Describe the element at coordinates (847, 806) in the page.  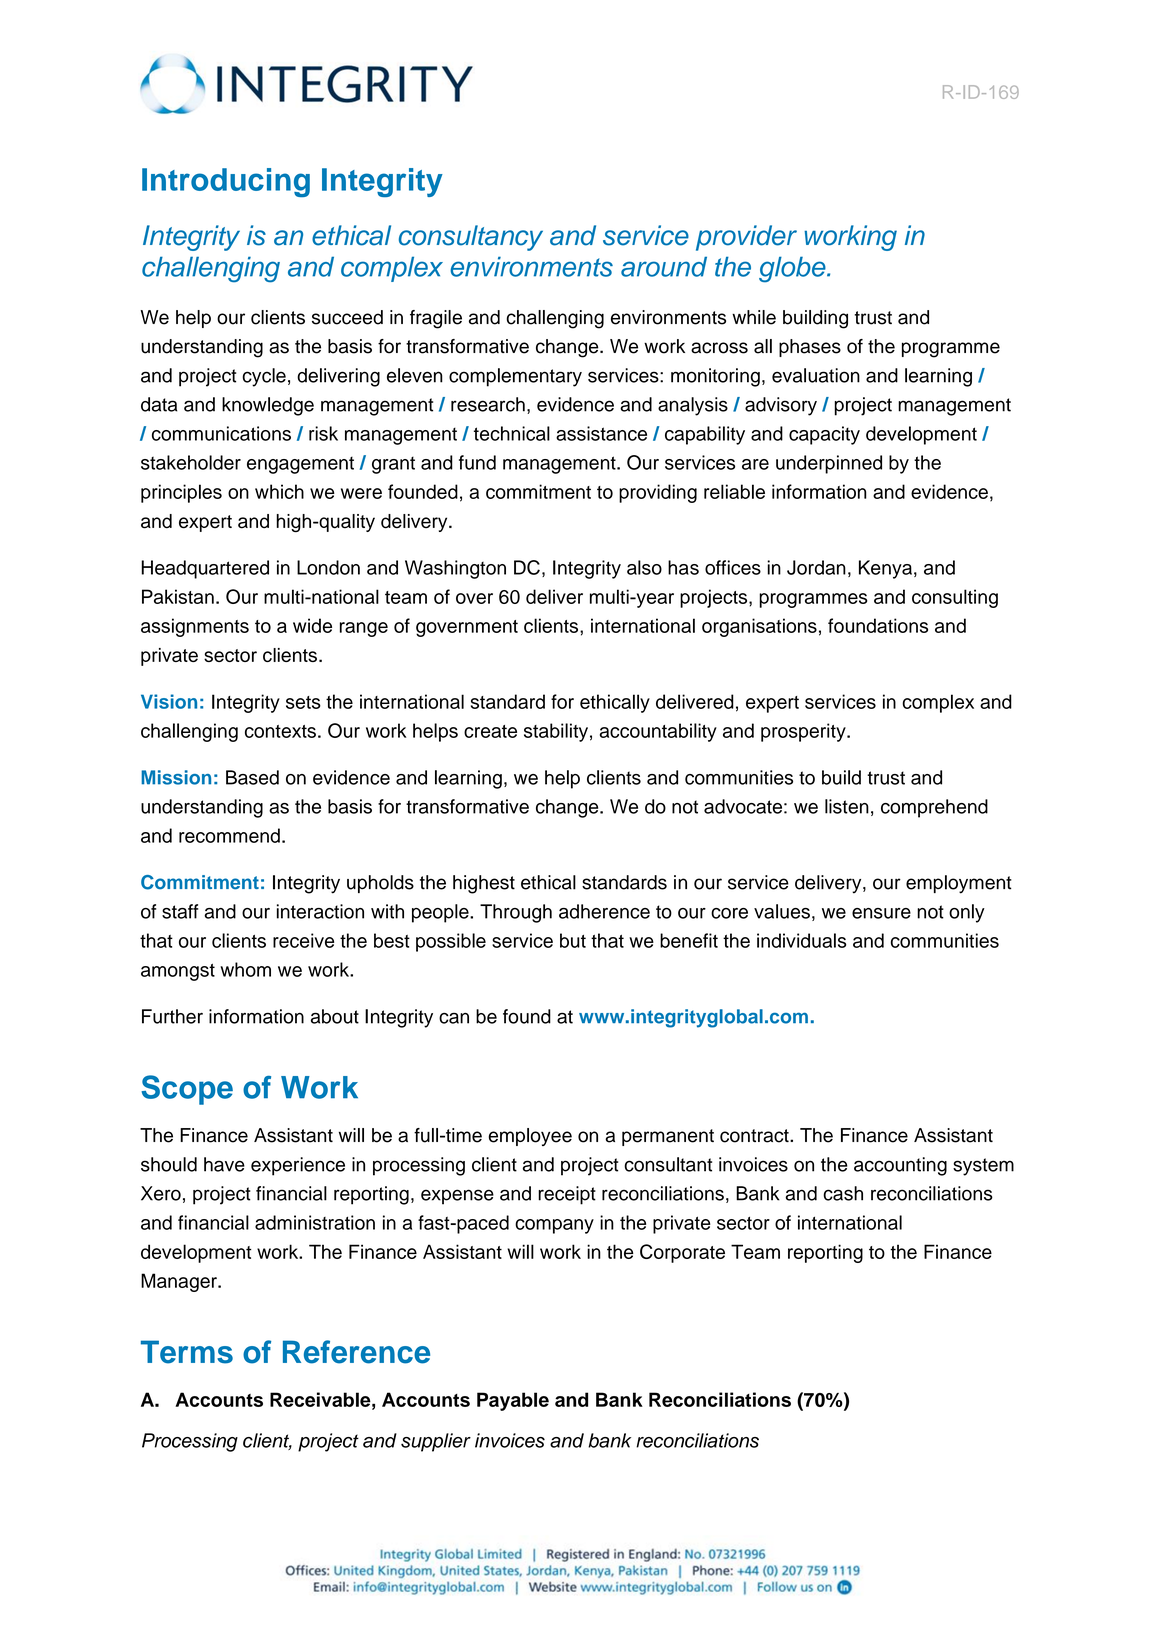
I see `listen` at that location.
